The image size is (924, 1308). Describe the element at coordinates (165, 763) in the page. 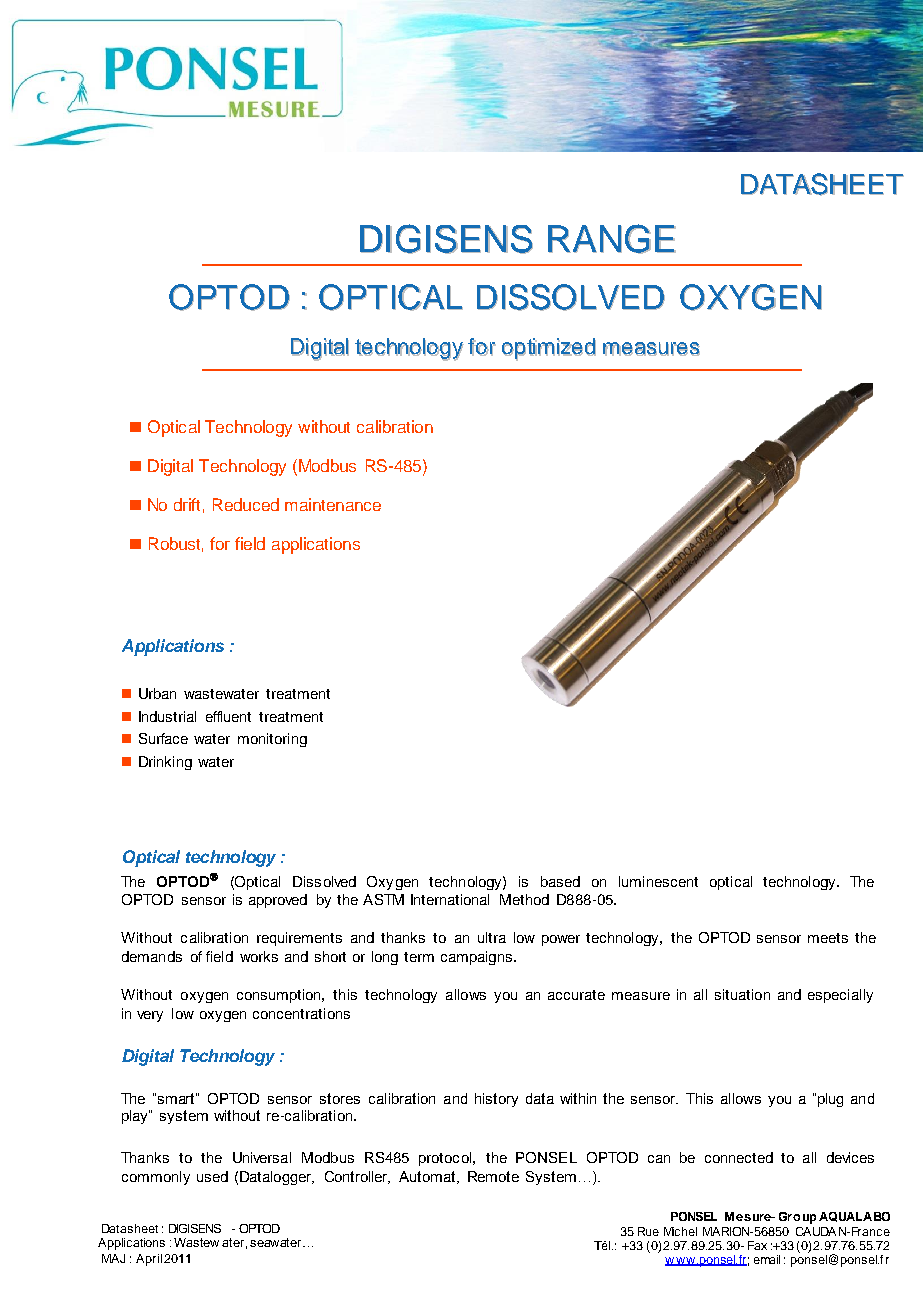

I see `Drinking` at that location.
